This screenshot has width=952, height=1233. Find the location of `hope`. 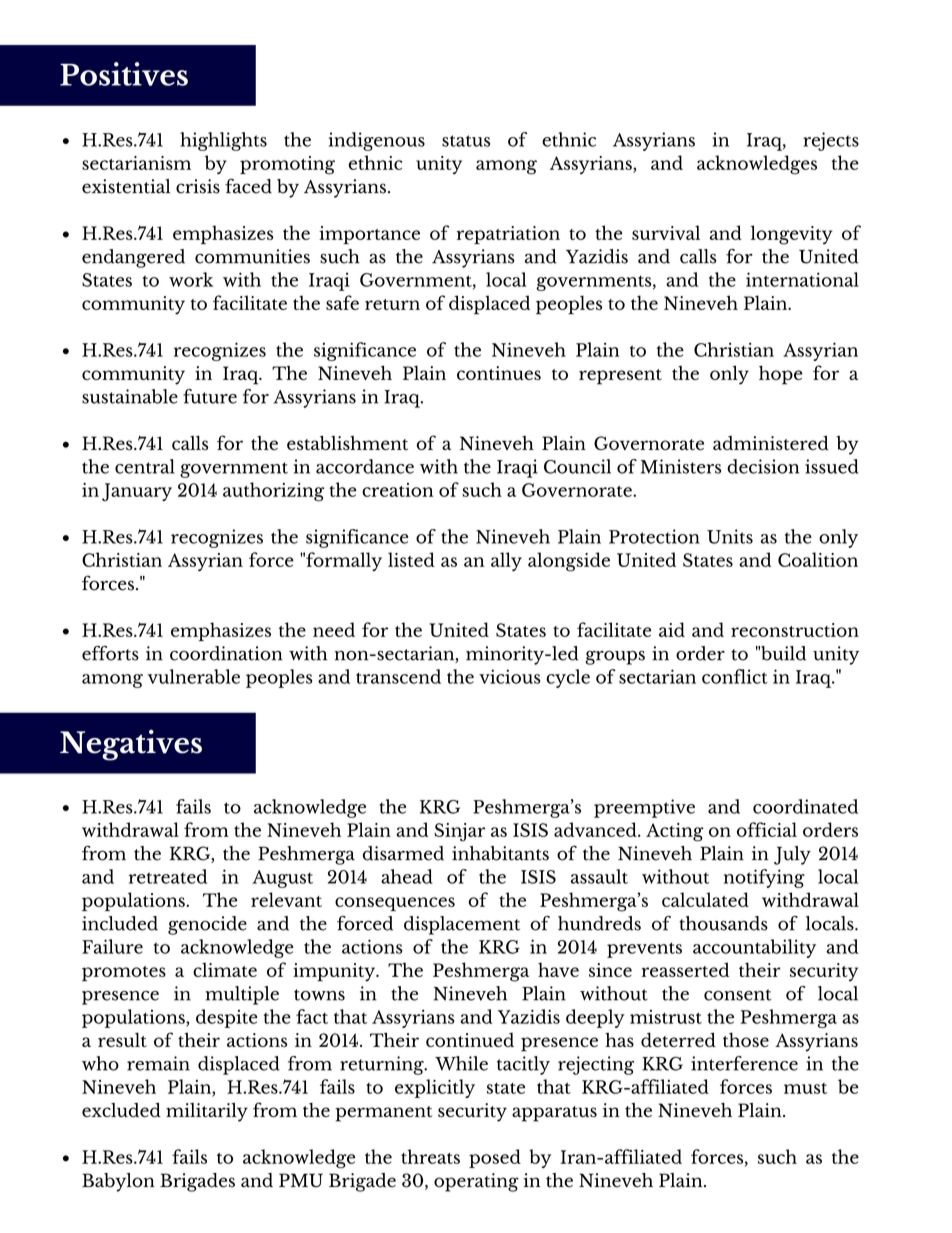

hope is located at coordinates (780, 375).
